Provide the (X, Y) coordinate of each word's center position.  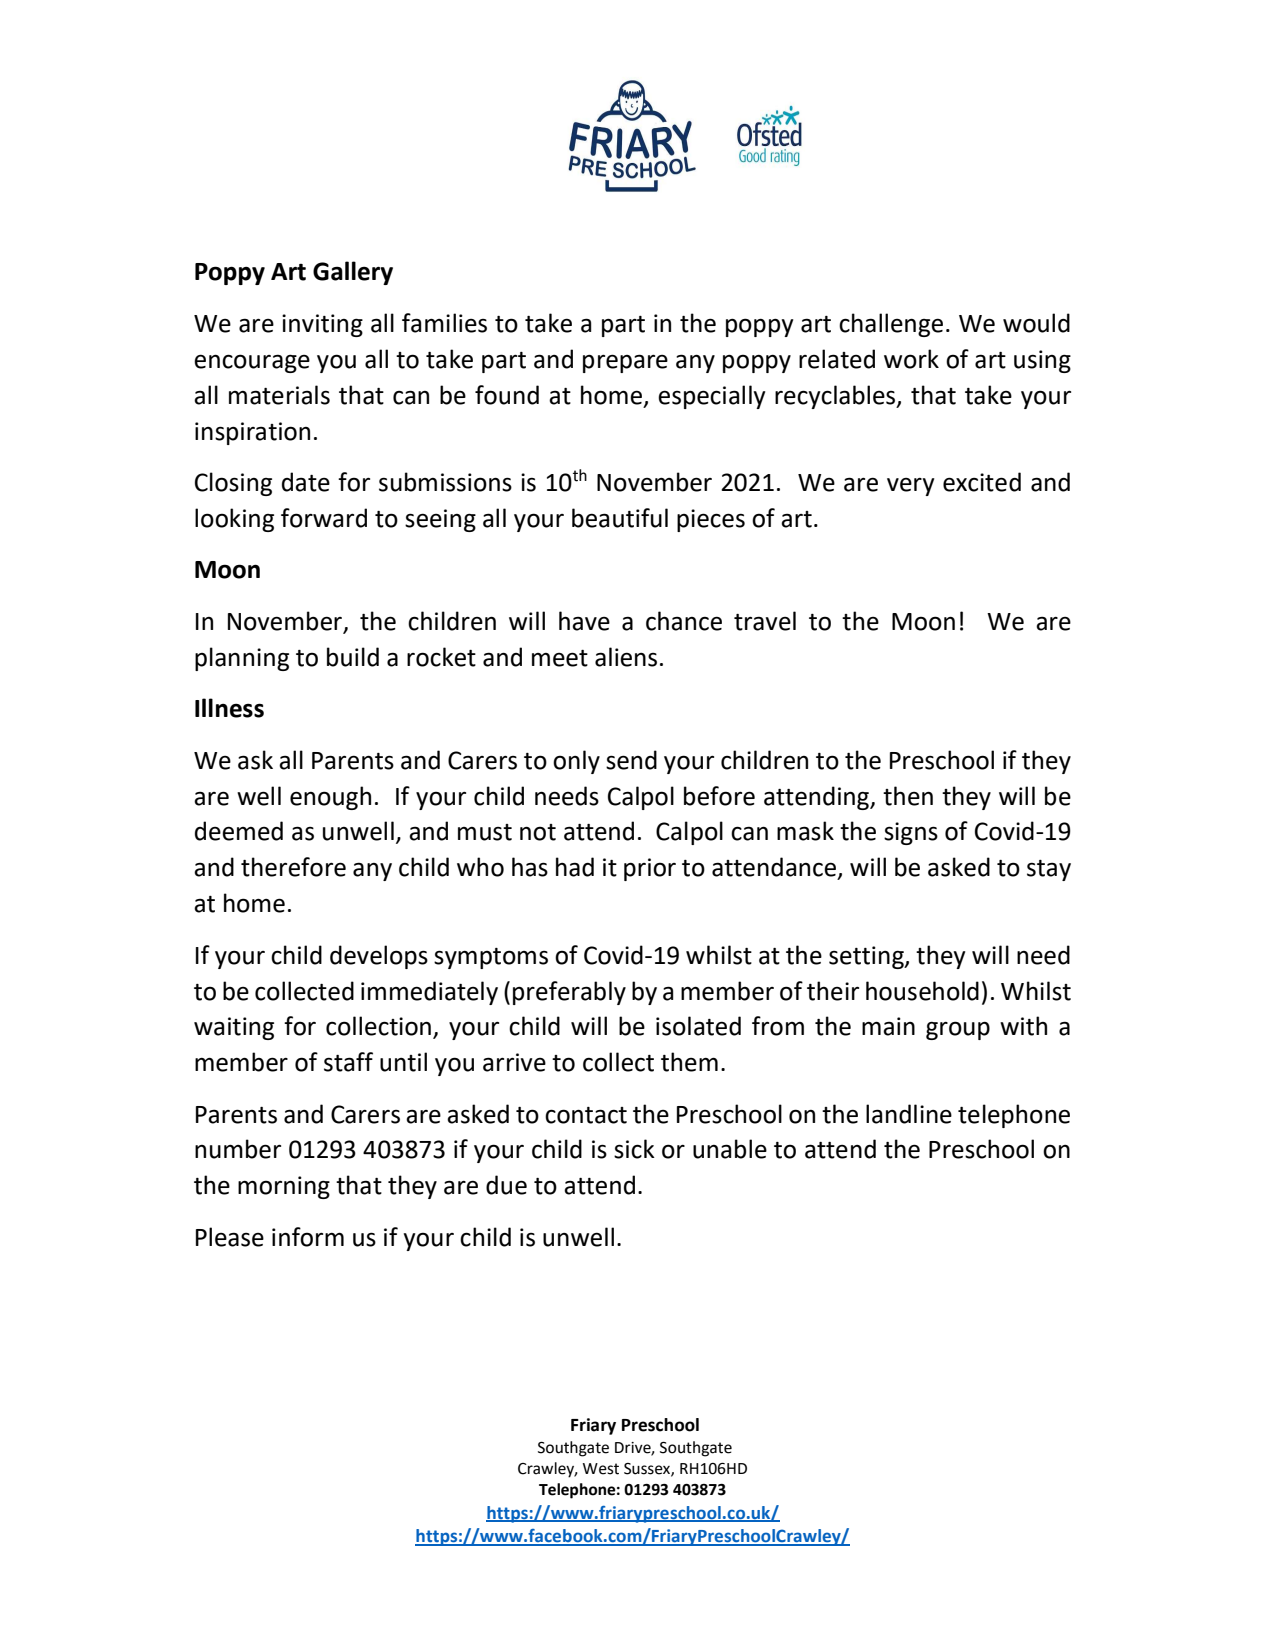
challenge (891, 325)
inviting (322, 325)
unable (730, 1149)
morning (284, 1187)
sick (634, 1149)
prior (650, 869)
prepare (625, 363)
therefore (293, 867)
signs (911, 833)
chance (684, 621)
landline (909, 1114)
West (601, 1469)
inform (308, 1237)
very (910, 487)
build (353, 657)
